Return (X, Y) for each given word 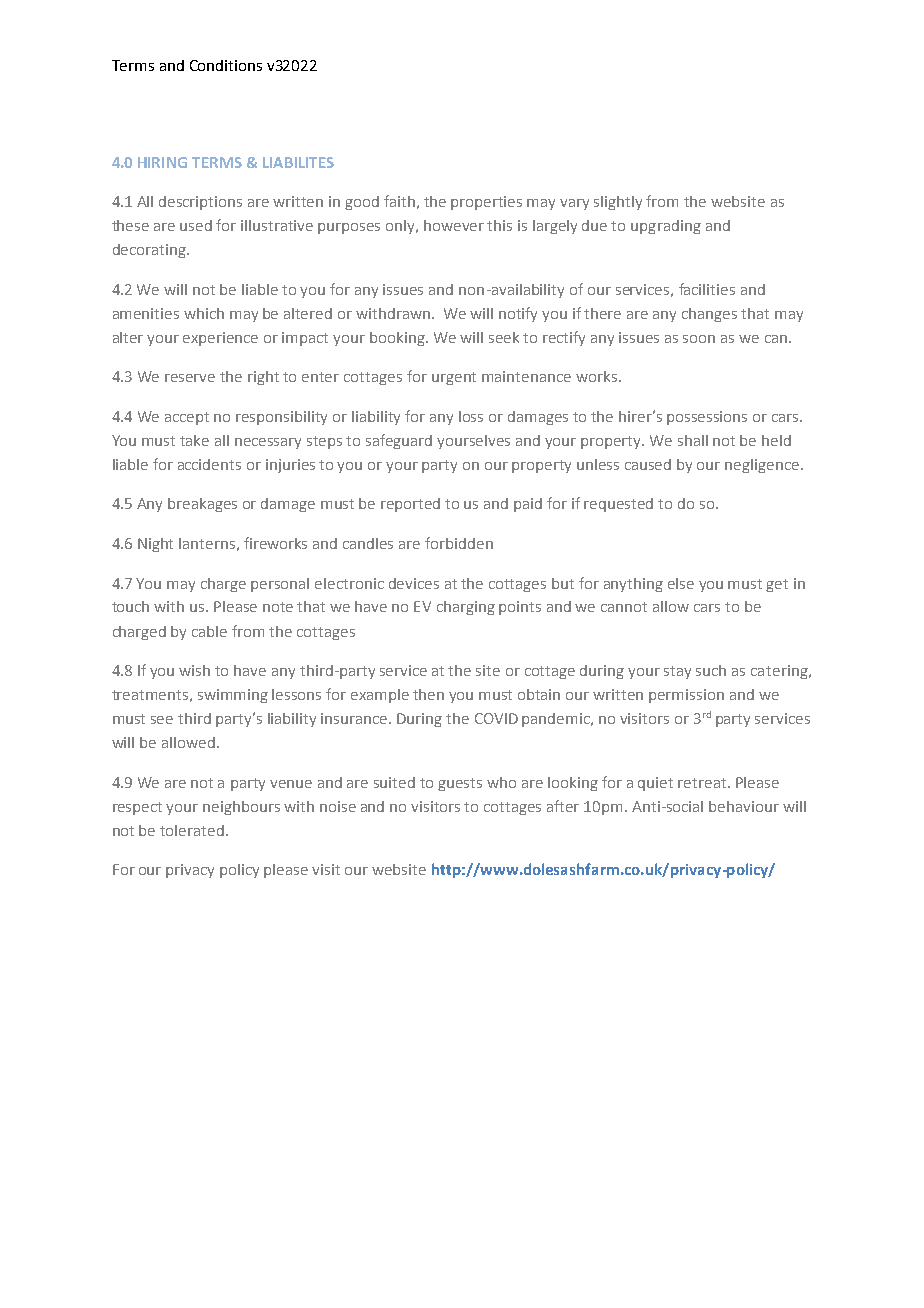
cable (209, 631)
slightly (618, 203)
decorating (150, 251)
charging (466, 608)
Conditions (226, 65)
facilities (707, 289)
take (194, 440)
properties (486, 203)
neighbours (241, 808)
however (454, 225)
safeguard (399, 441)
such (711, 670)
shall (693, 440)
